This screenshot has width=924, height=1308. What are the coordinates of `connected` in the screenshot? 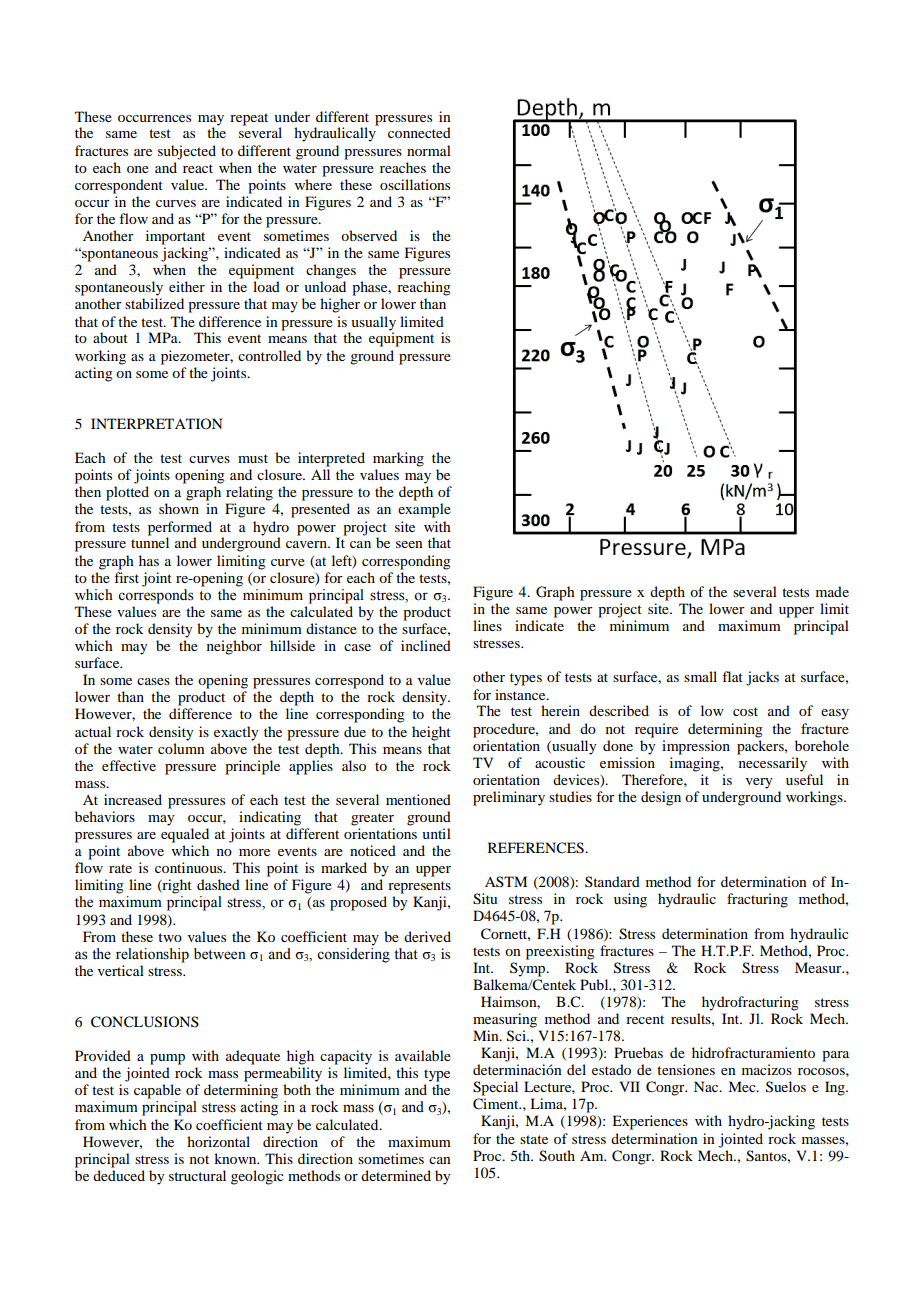 It's located at (419, 132).
